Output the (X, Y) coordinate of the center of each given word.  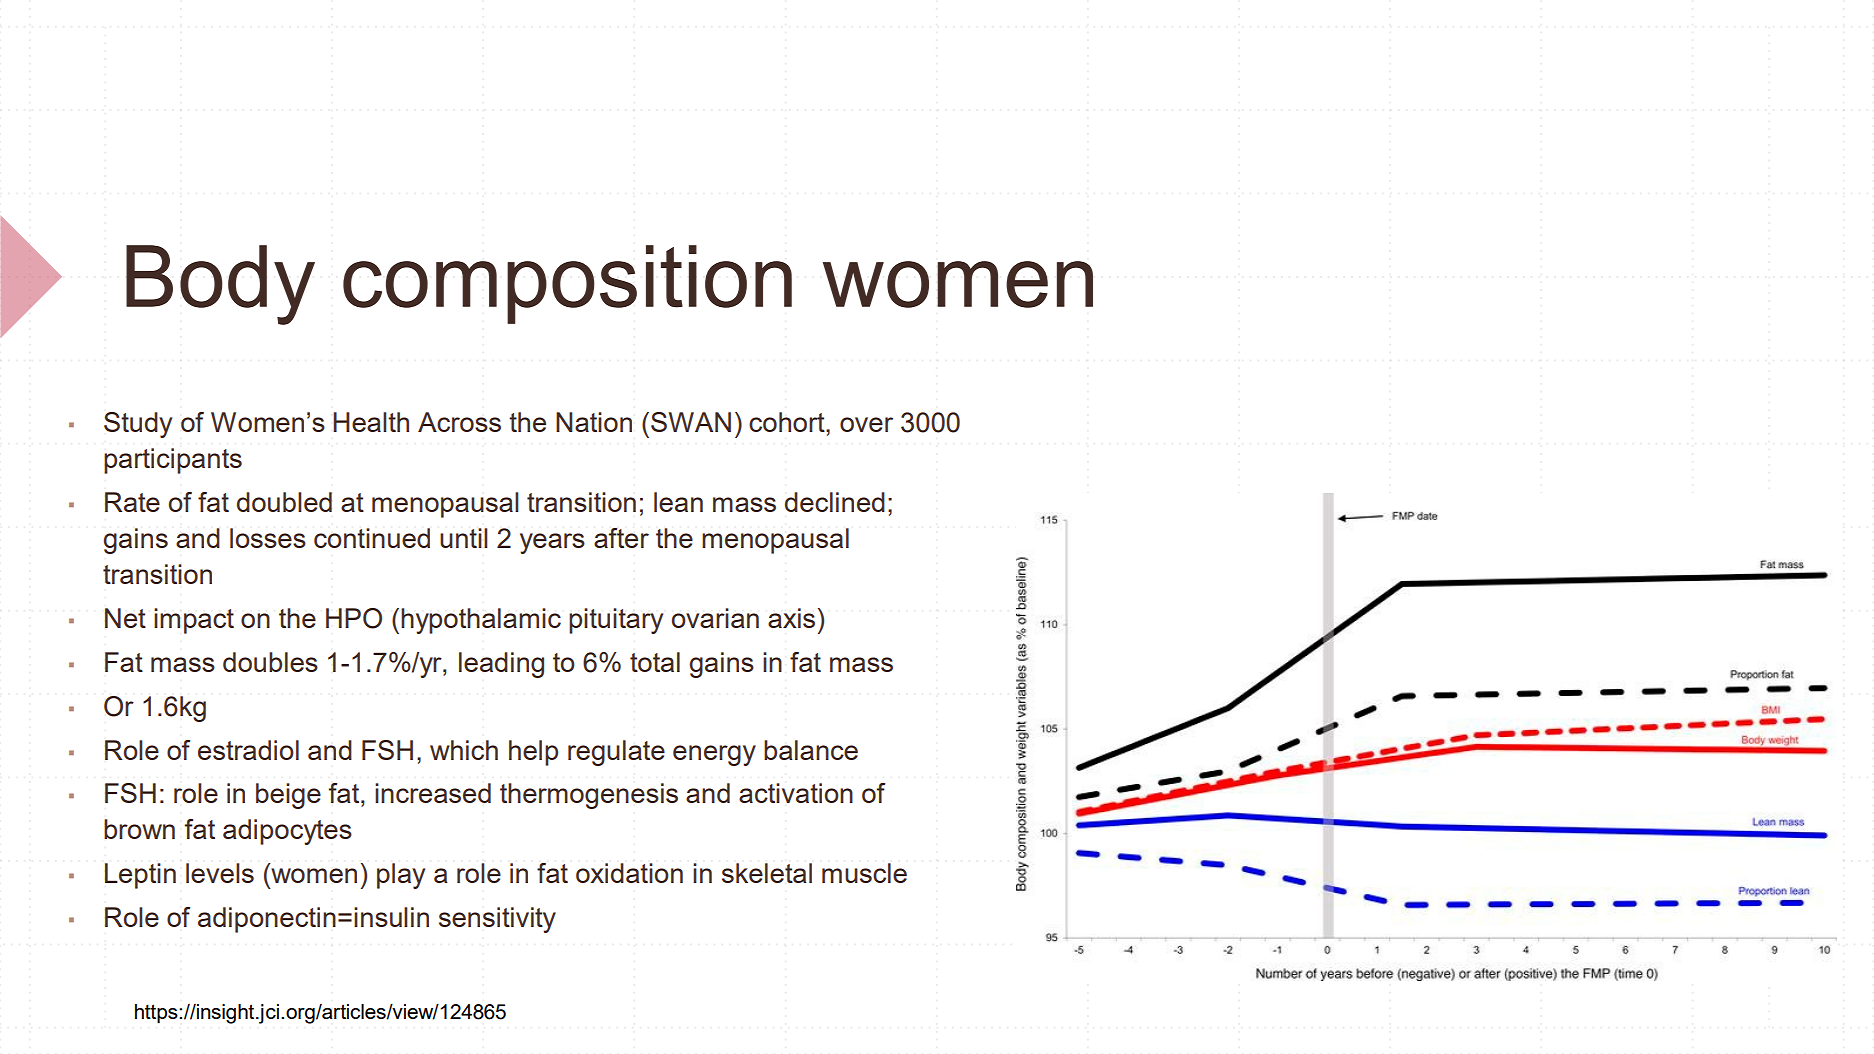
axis (791, 618)
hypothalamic (481, 621)
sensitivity (497, 920)
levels (220, 873)
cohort (788, 422)
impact (194, 621)
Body (220, 285)
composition (567, 284)
